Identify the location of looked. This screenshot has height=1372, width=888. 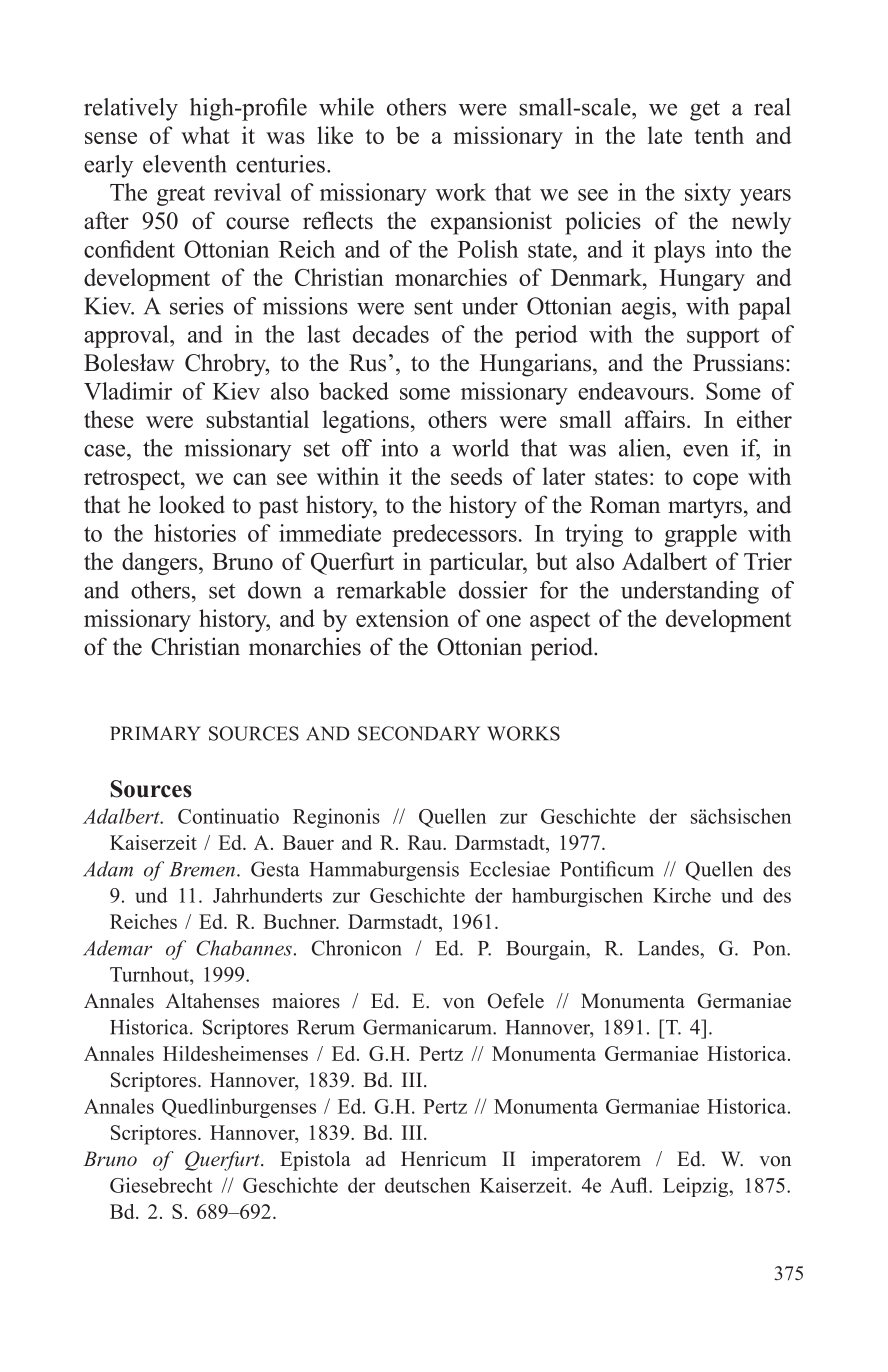
(192, 504).
